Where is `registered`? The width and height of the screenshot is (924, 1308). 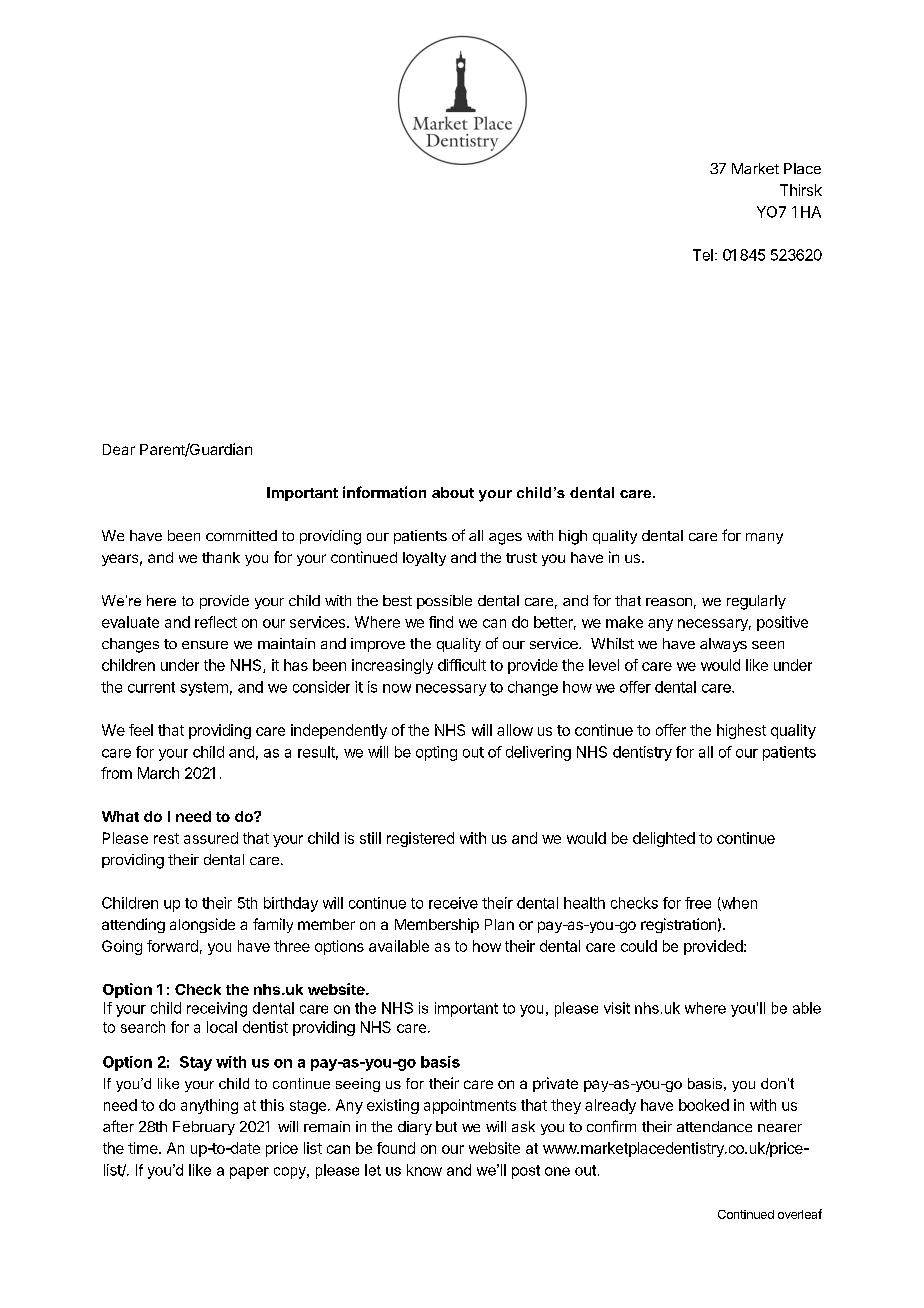 registered is located at coordinates (420, 839).
